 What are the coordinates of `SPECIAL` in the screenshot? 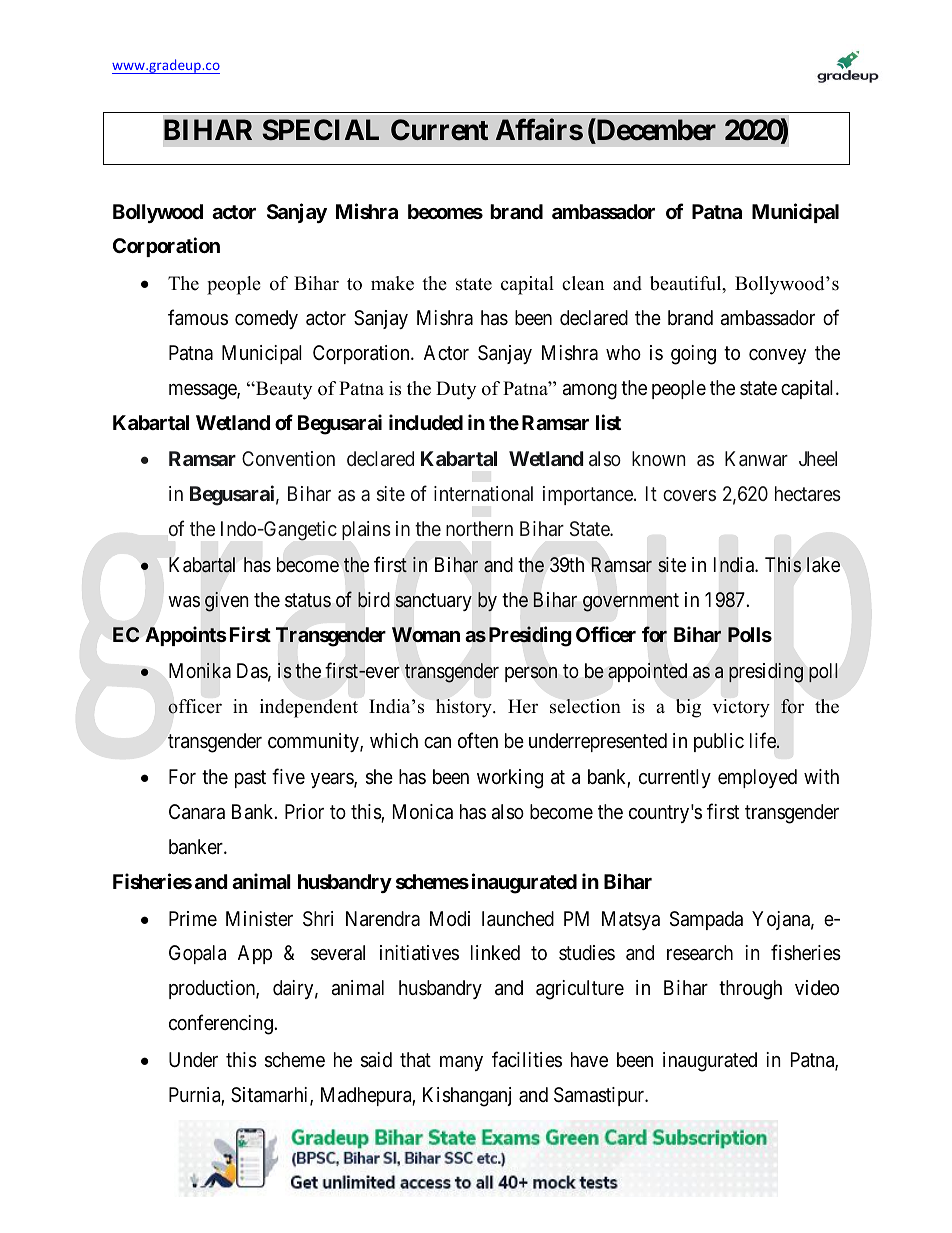 It's located at (320, 130).
